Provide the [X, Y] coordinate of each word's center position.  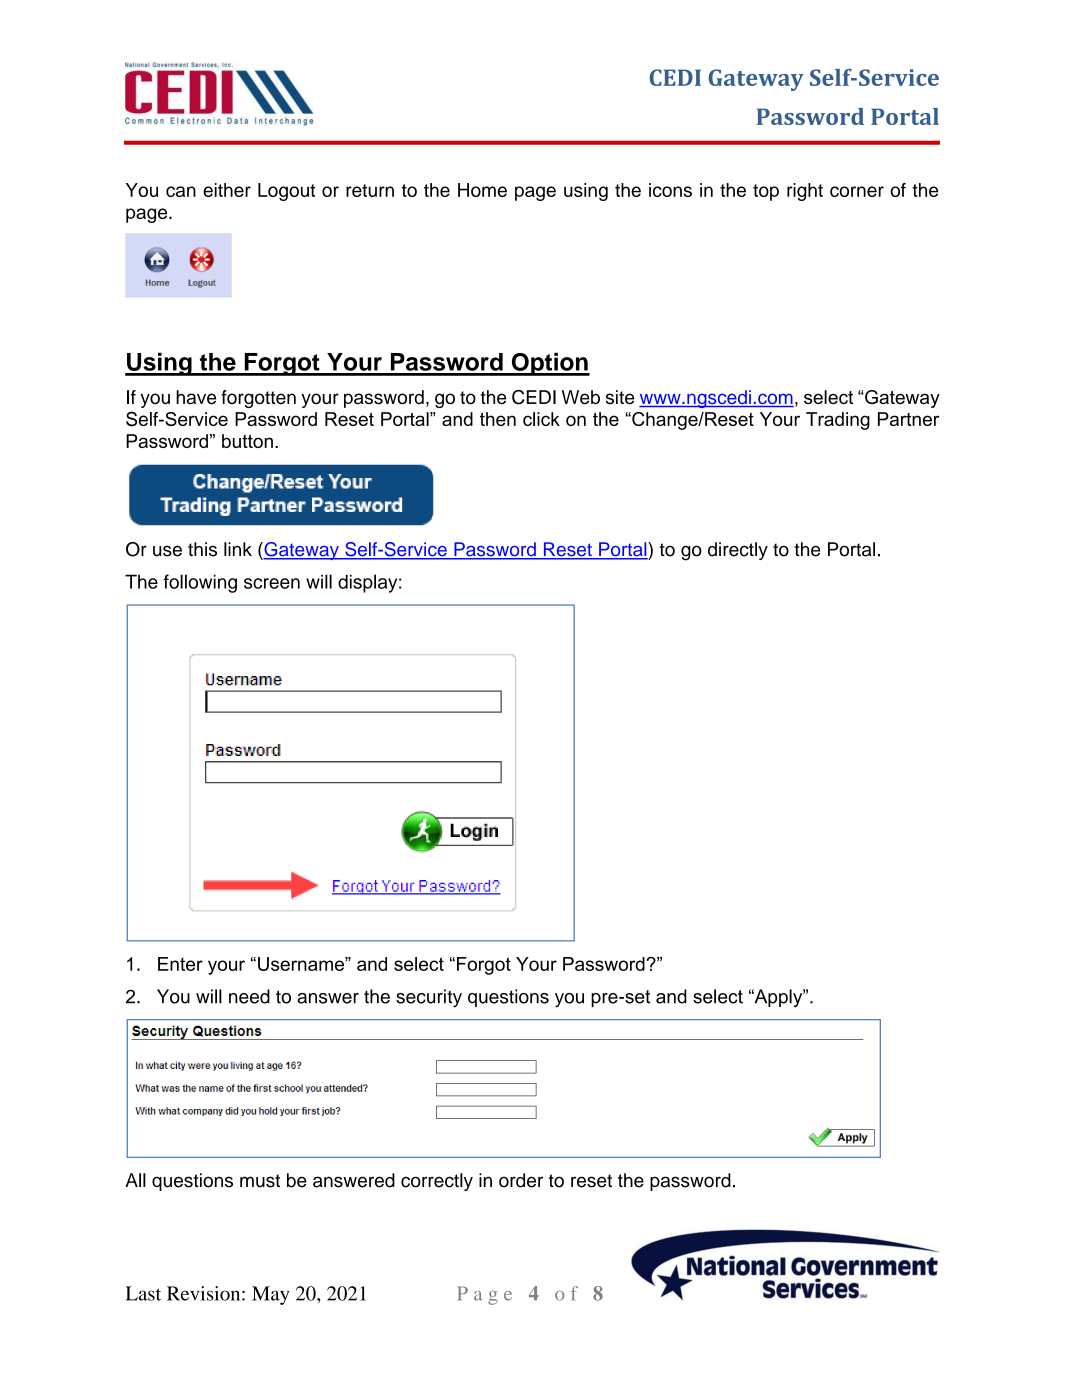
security [429, 998]
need [249, 996]
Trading [838, 421]
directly [738, 551]
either [227, 190]
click [541, 419]
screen [272, 583]
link [238, 549]
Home [482, 190]
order [521, 1180]
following [200, 583]
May [271, 1295]
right [805, 192]
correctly [437, 1182]
